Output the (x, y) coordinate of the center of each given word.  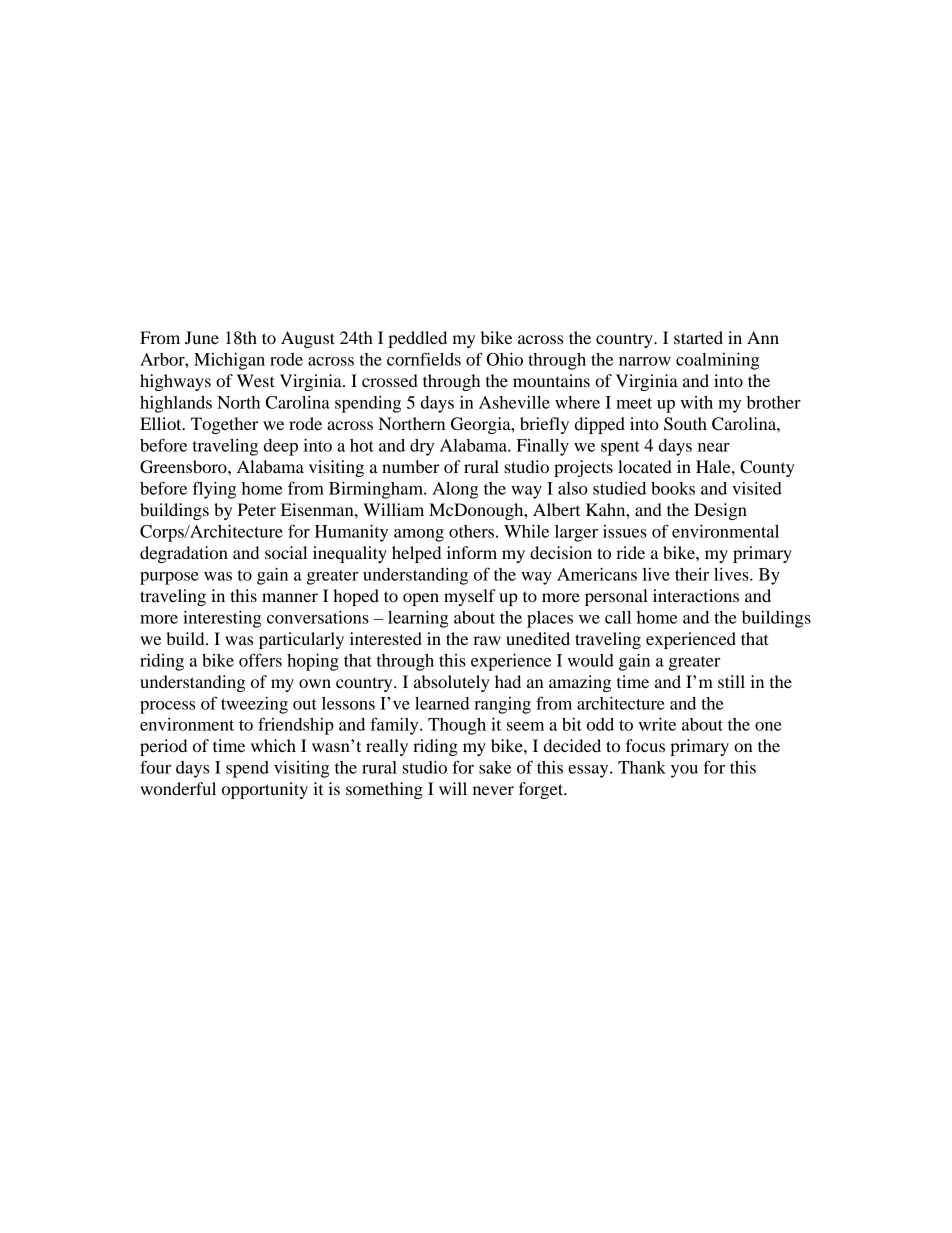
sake (495, 767)
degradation (184, 554)
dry (422, 447)
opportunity (265, 790)
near (714, 447)
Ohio (504, 359)
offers (260, 660)
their (692, 574)
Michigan (229, 361)
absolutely (452, 683)
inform (472, 552)
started (698, 337)
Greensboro (184, 467)
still (731, 681)
